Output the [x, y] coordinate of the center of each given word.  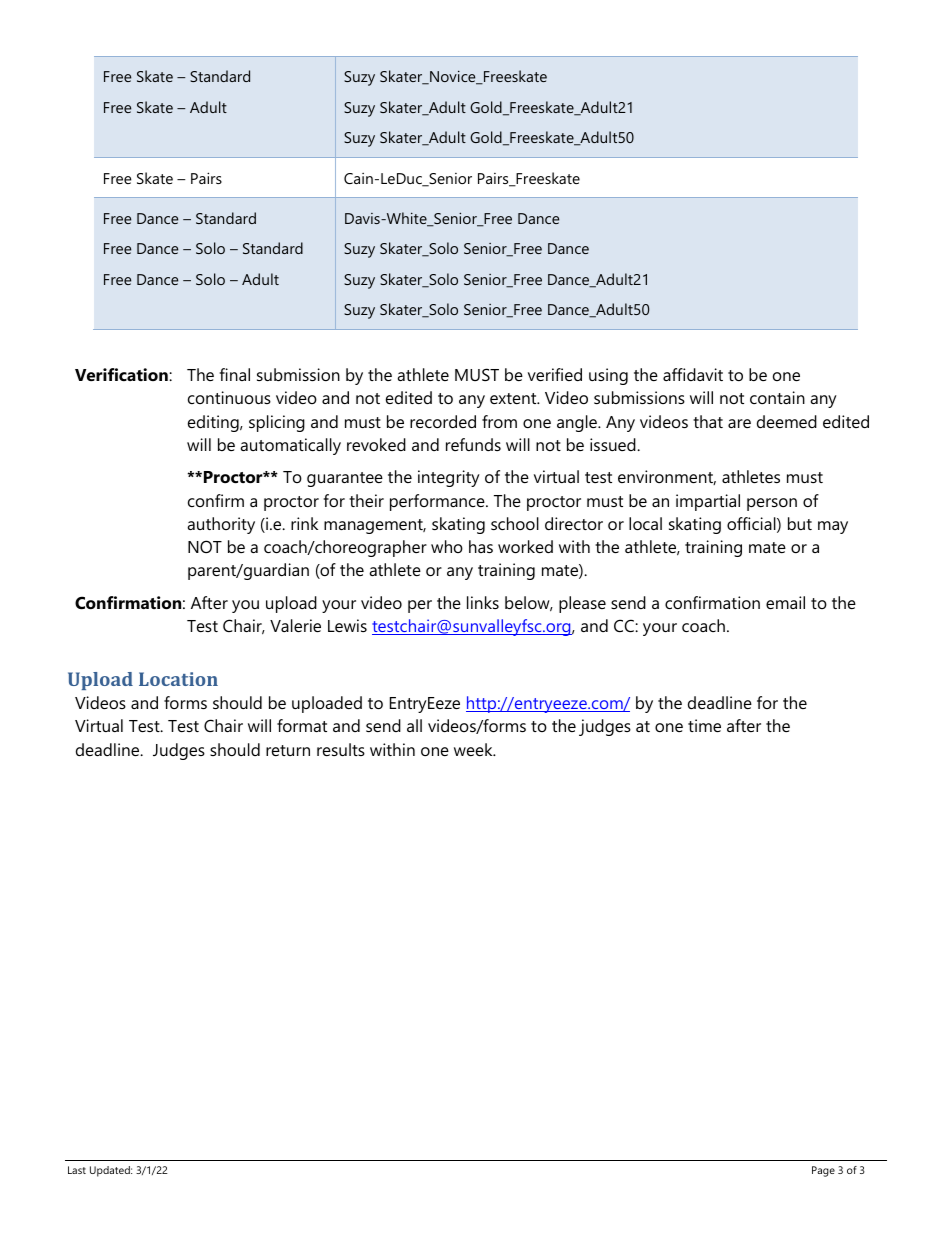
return [288, 750]
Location [178, 679]
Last [77, 1170]
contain [777, 397]
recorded [443, 421]
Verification [122, 374]
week [474, 749]
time [704, 725]
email [785, 602]
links [483, 602]
